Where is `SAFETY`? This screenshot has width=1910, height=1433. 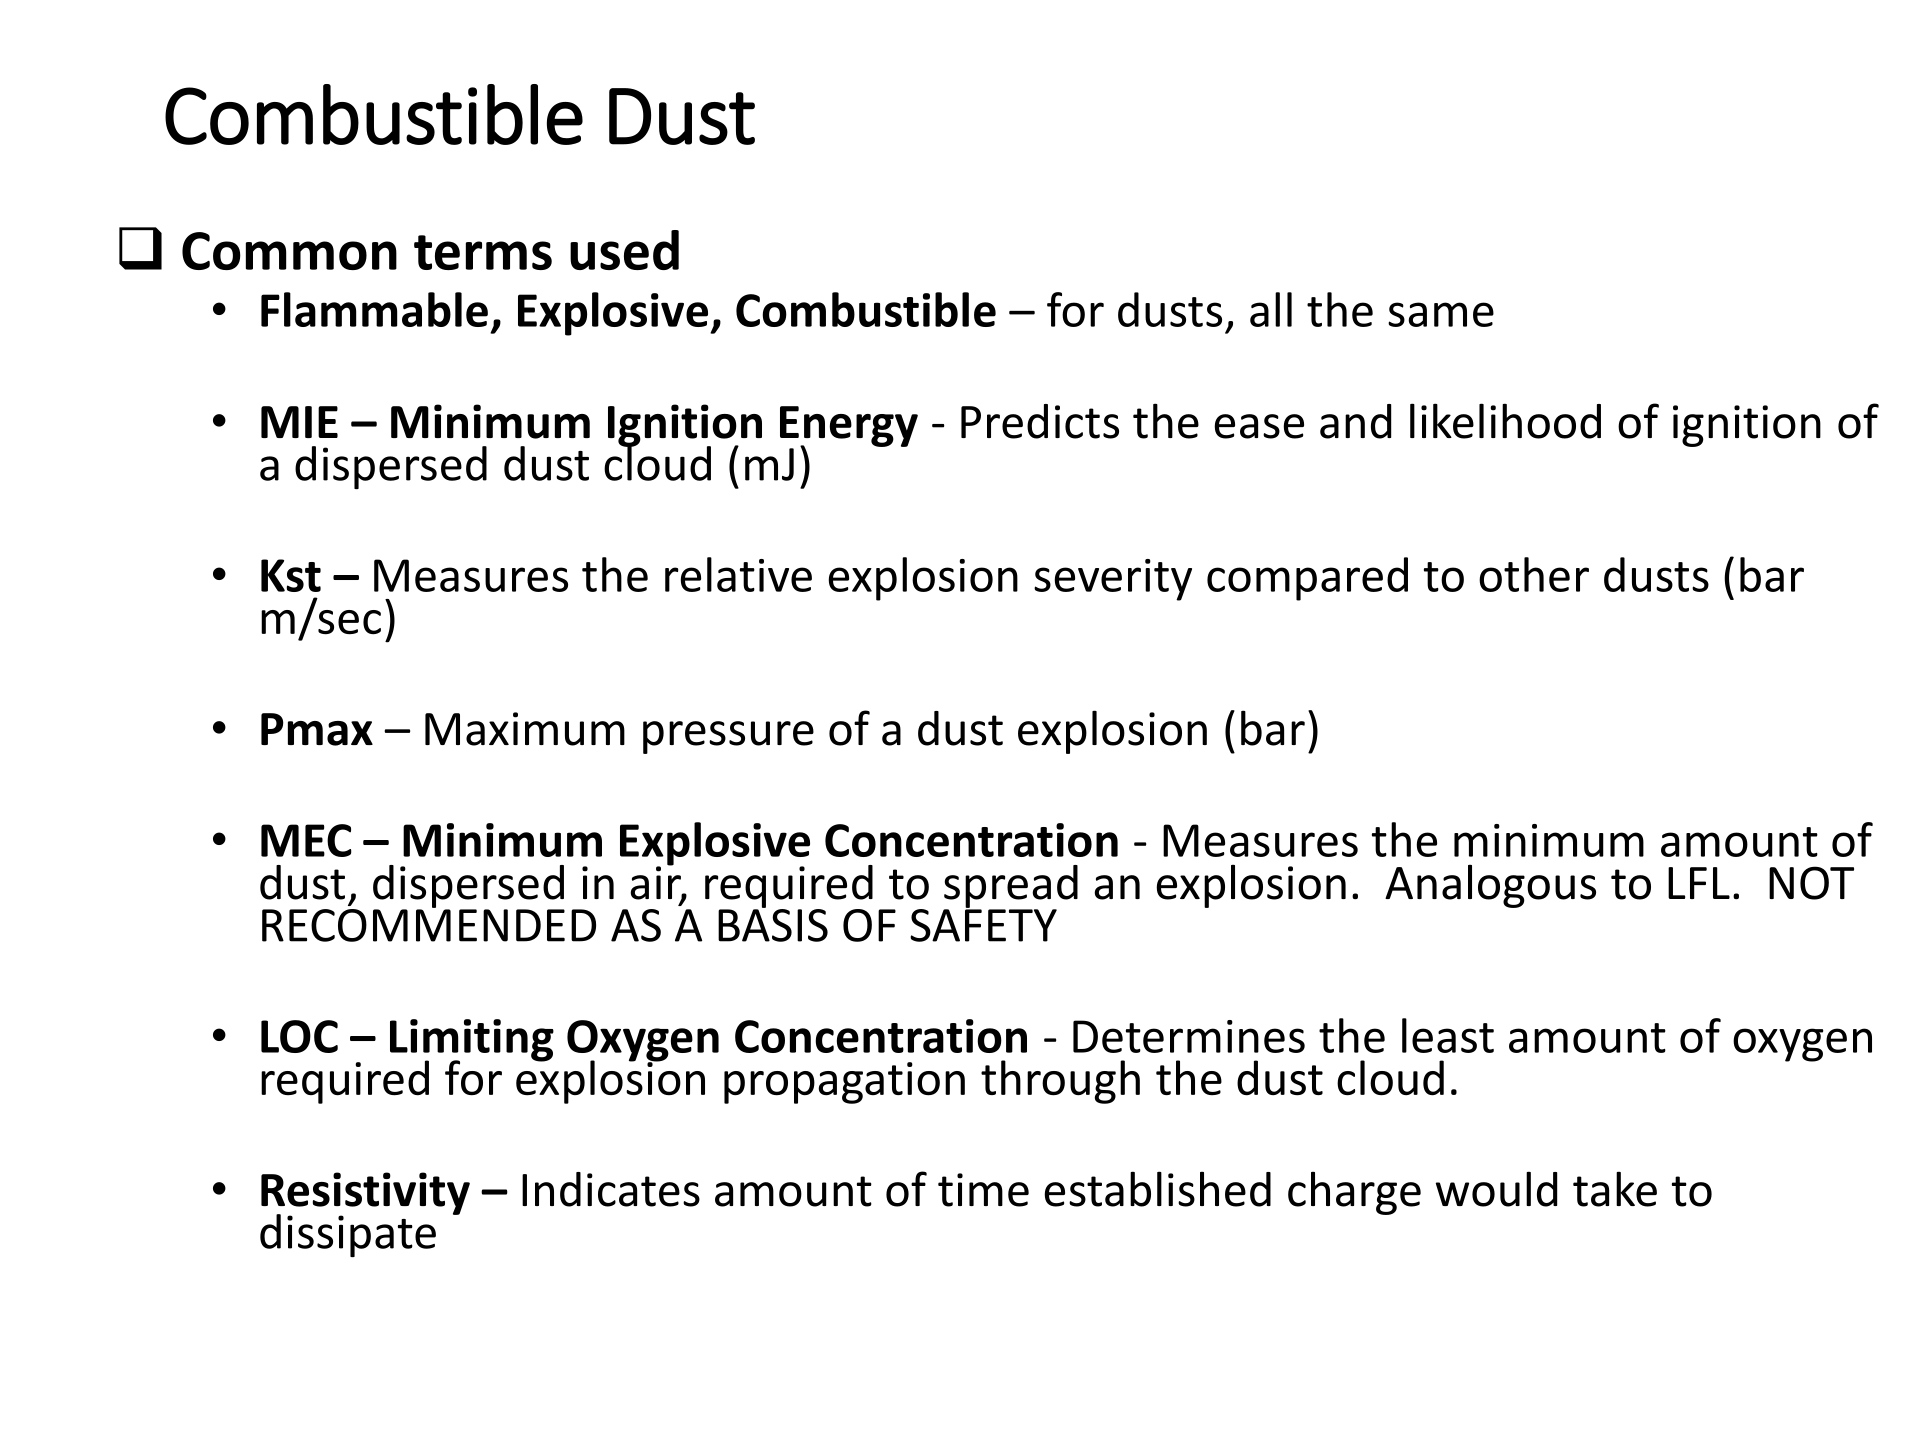 SAFETY is located at coordinates (983, 924).
